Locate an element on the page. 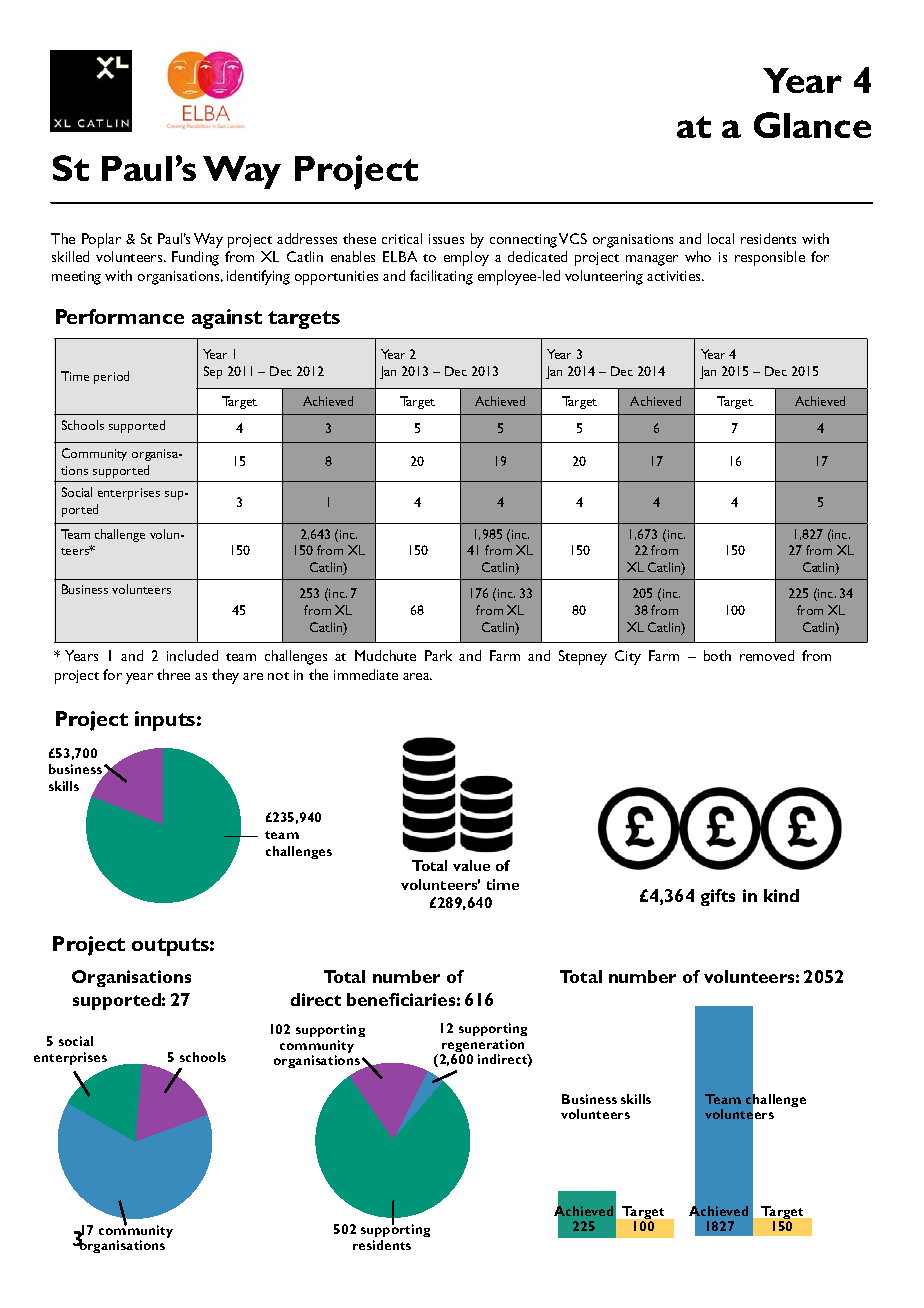  regeneration is located at coordinates (482, 1047).
